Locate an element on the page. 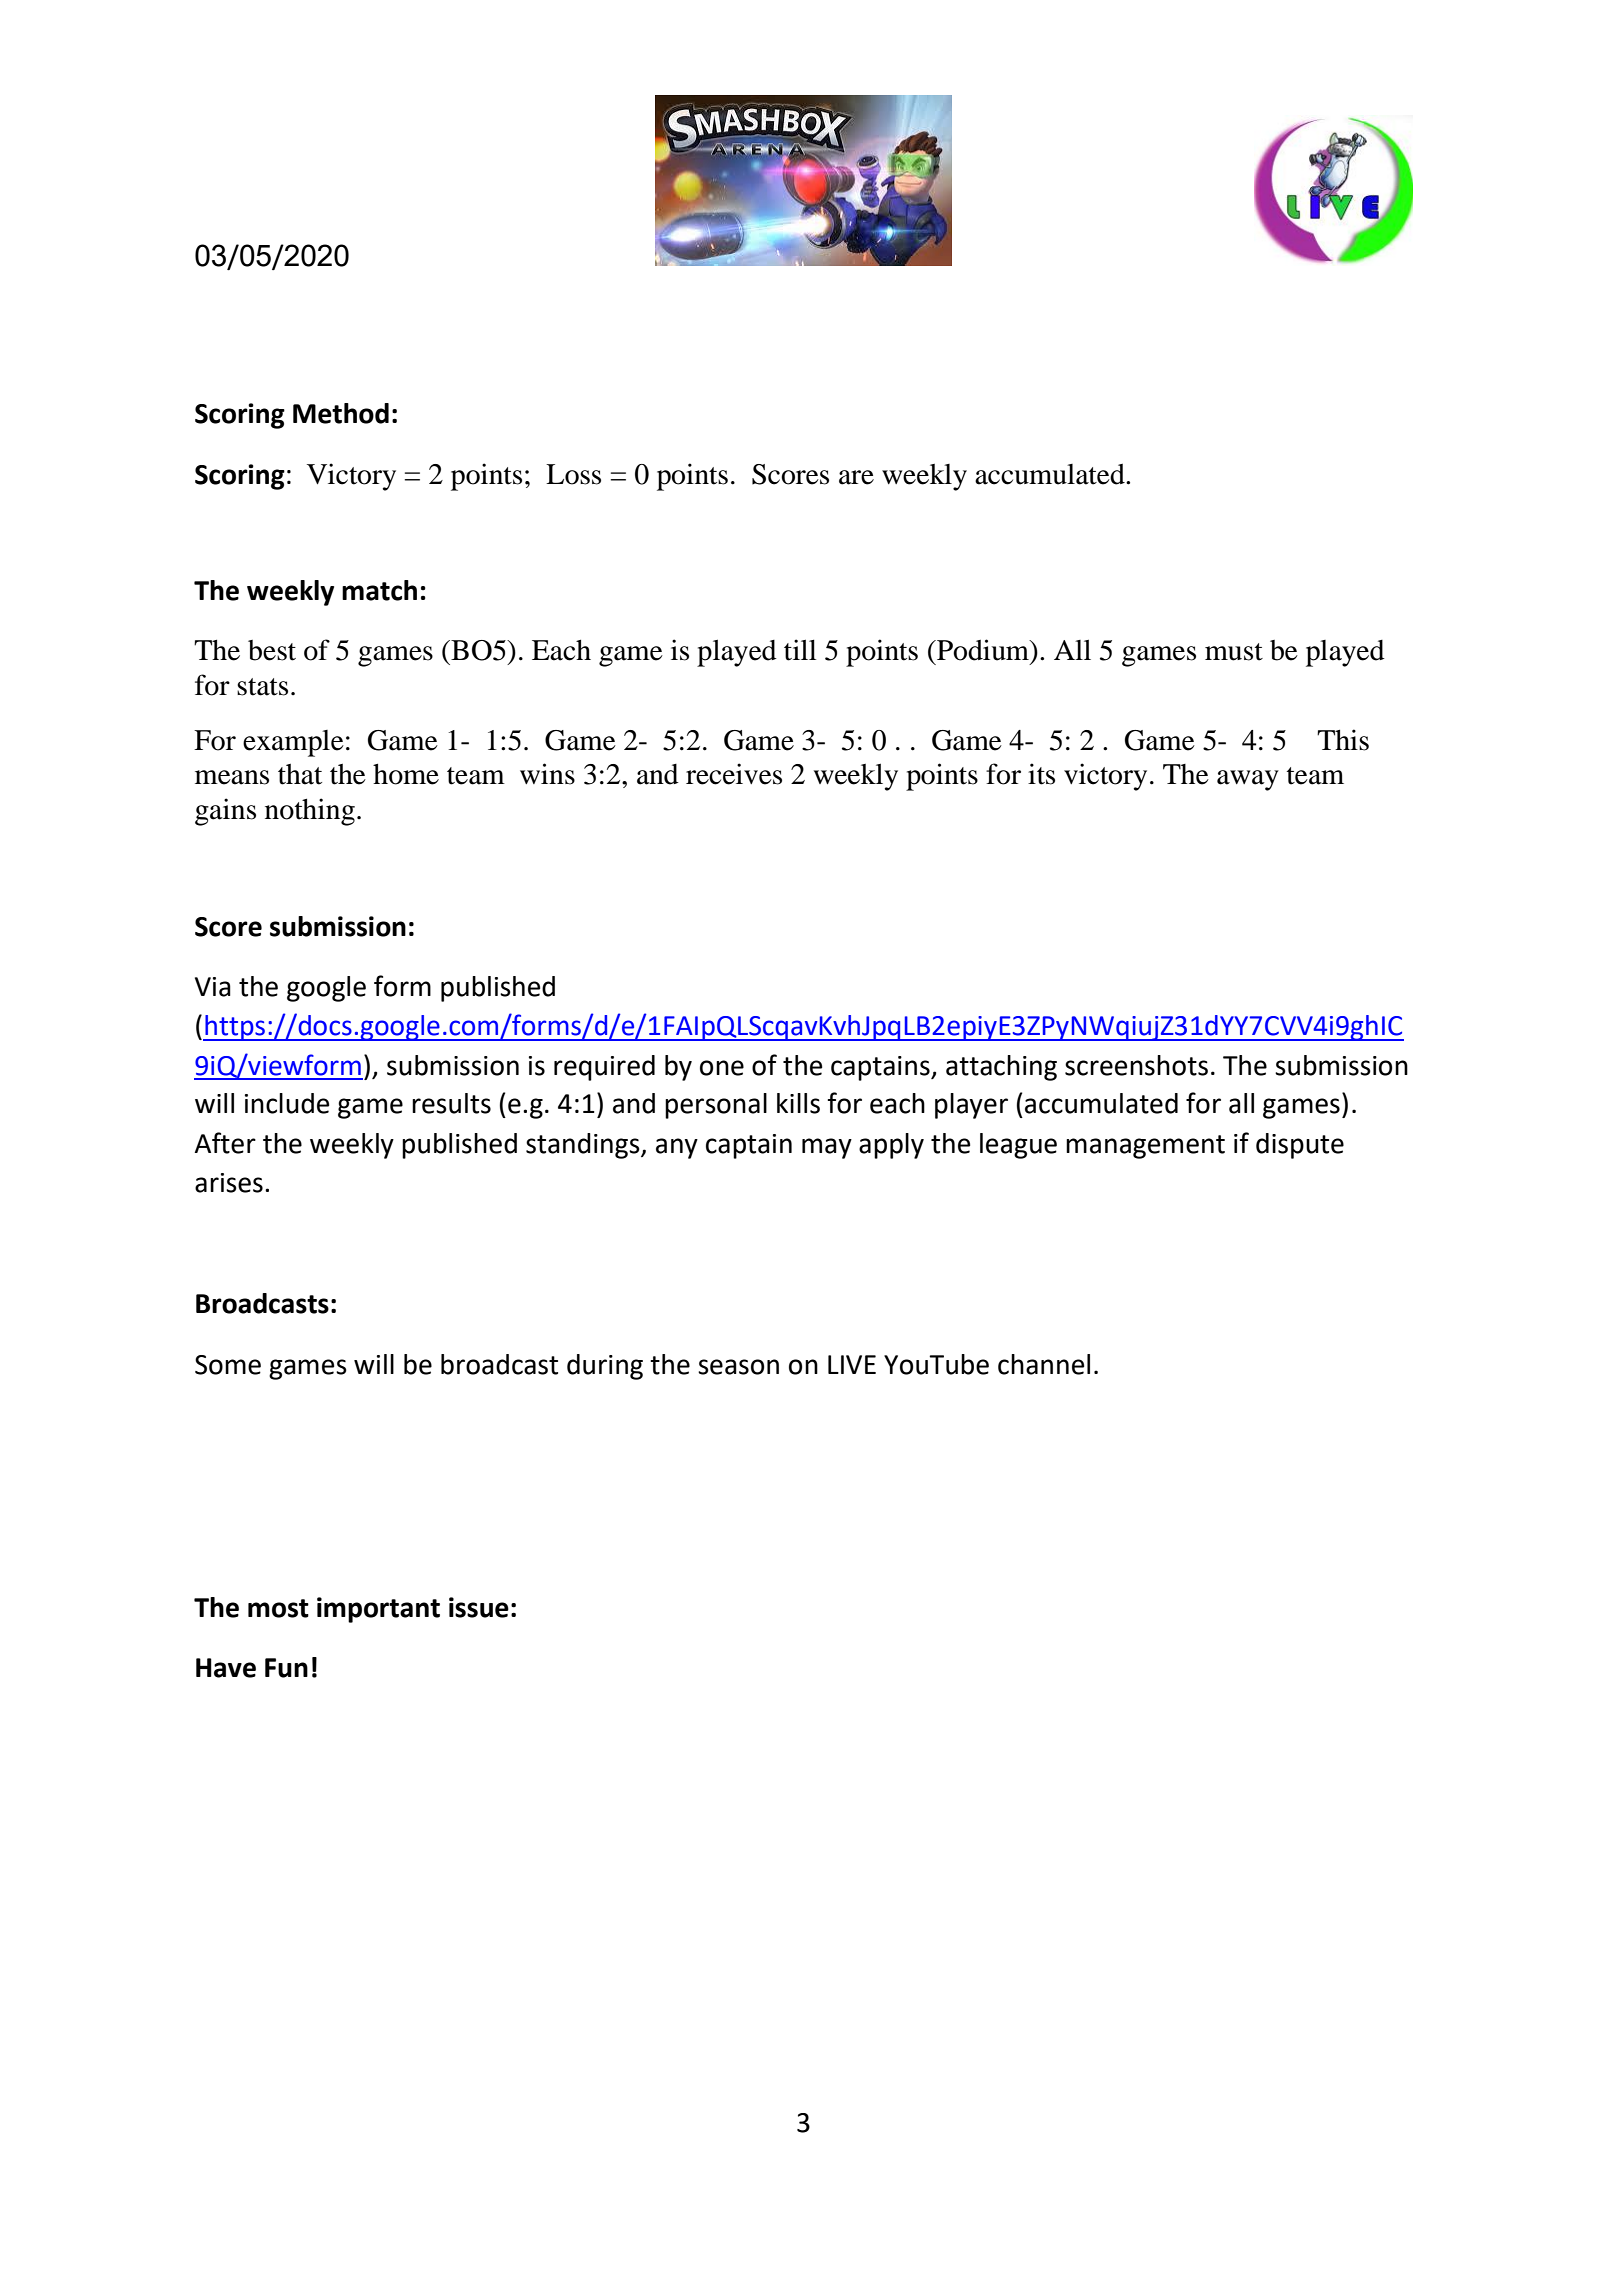 The image size is (1607, 2272). important is located at coordinates (378, 1610).
